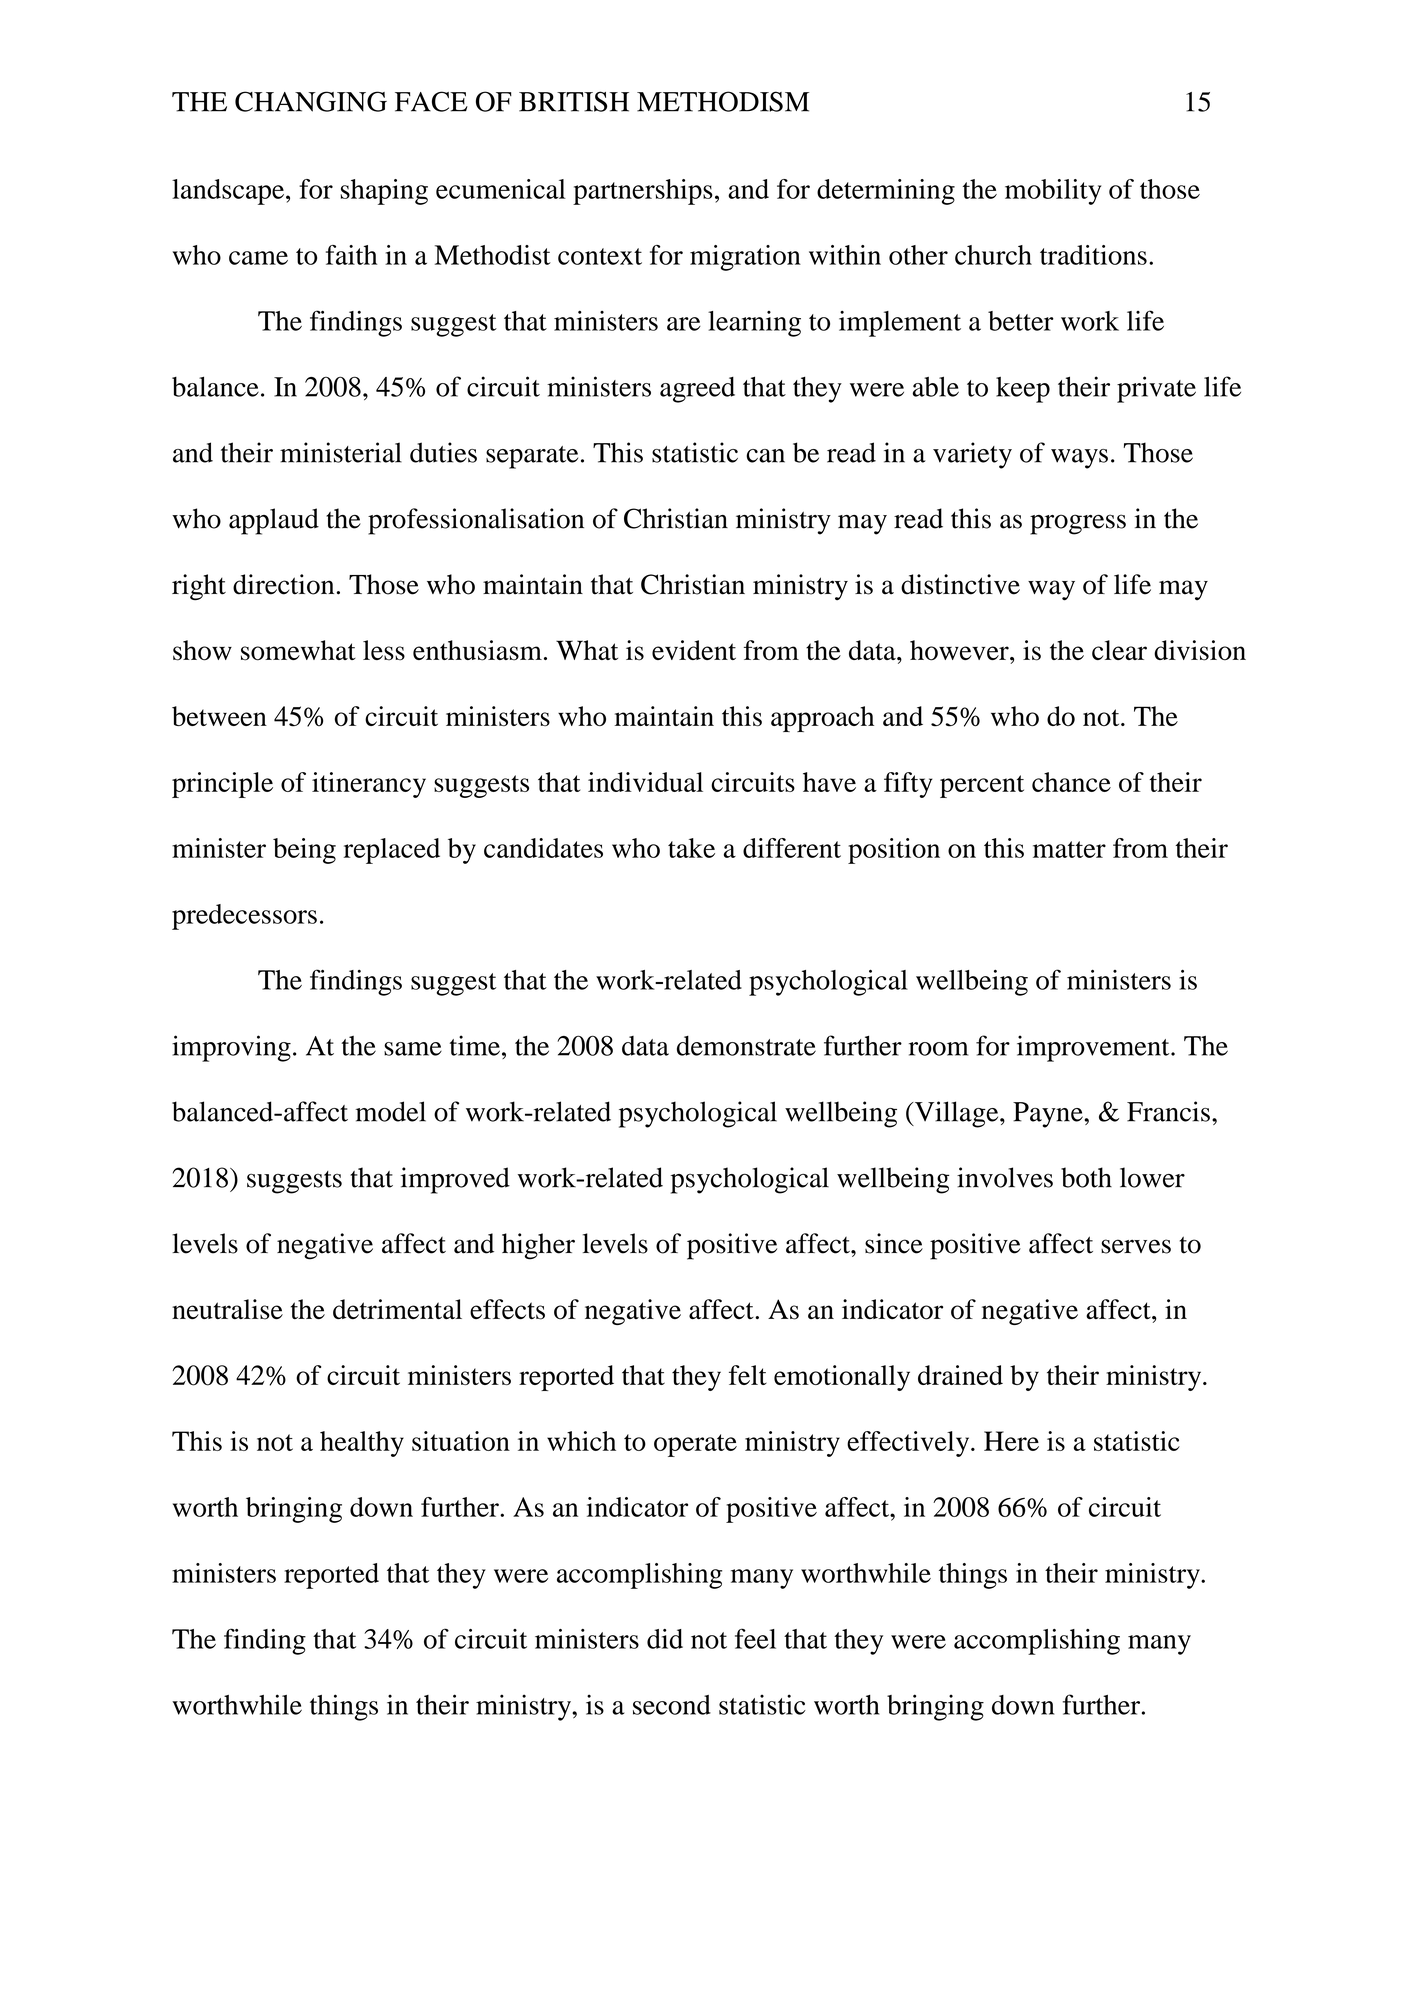 This document has width=1421, height=2010. Describe the element at coordinates (311, 101) in the document. I see `CHANGING` at that location.
